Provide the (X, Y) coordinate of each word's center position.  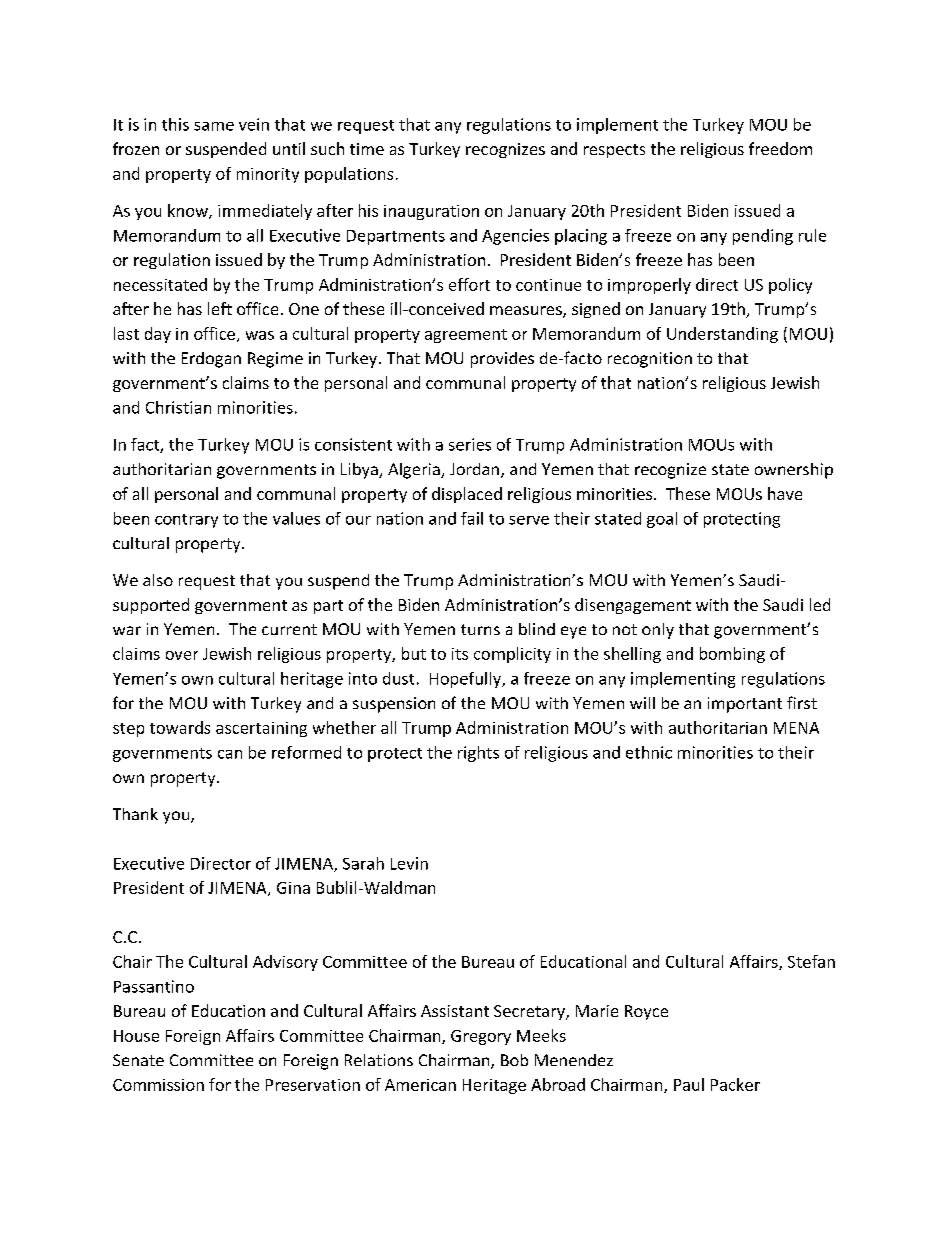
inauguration (431, 212)
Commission (158, 1085)
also (158, 580)
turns (480, 629)
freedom (780, 148)
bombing (732, 655)
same (214, 126)
